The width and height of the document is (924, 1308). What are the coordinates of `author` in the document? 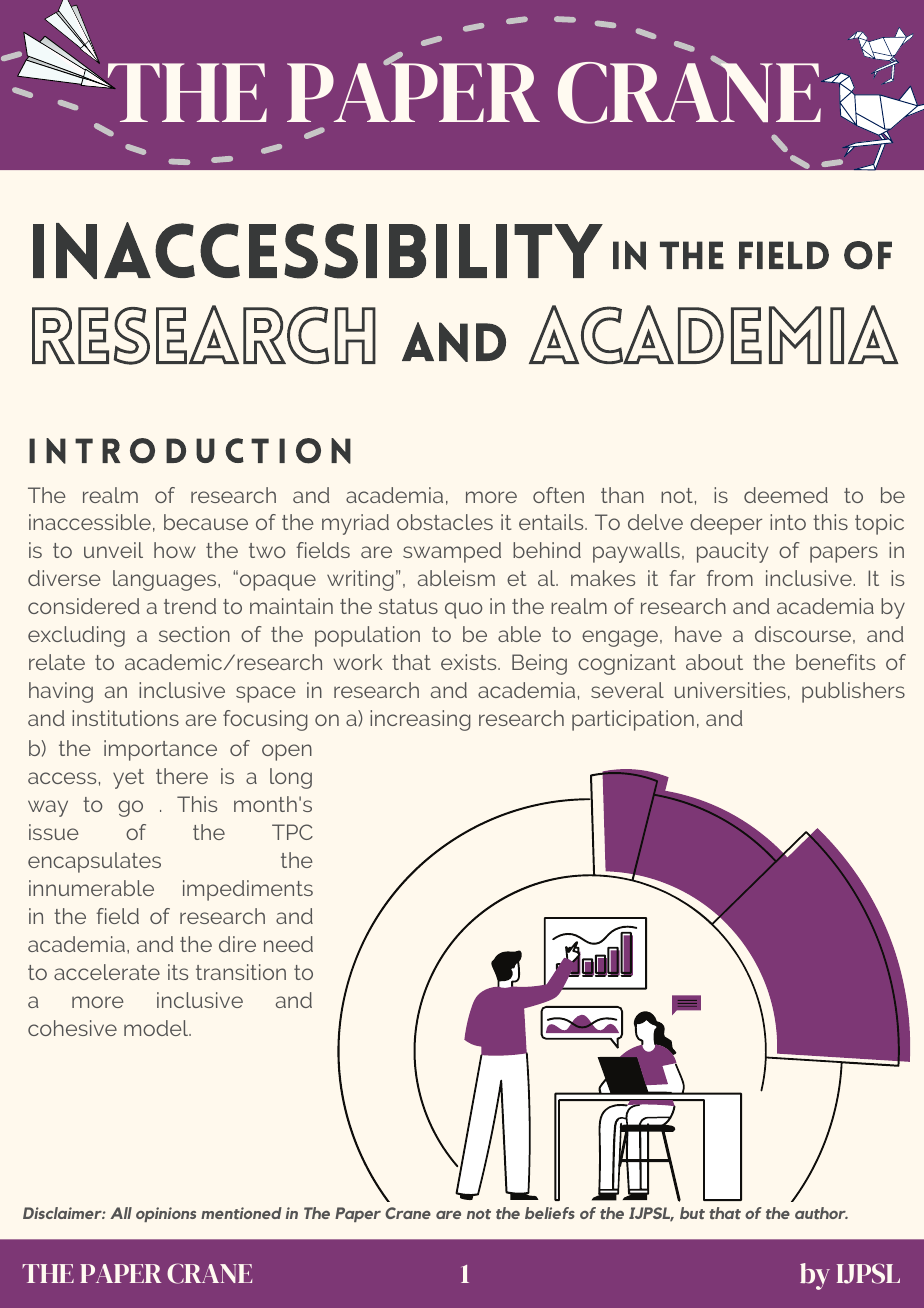 It's located at (821, 1213).
